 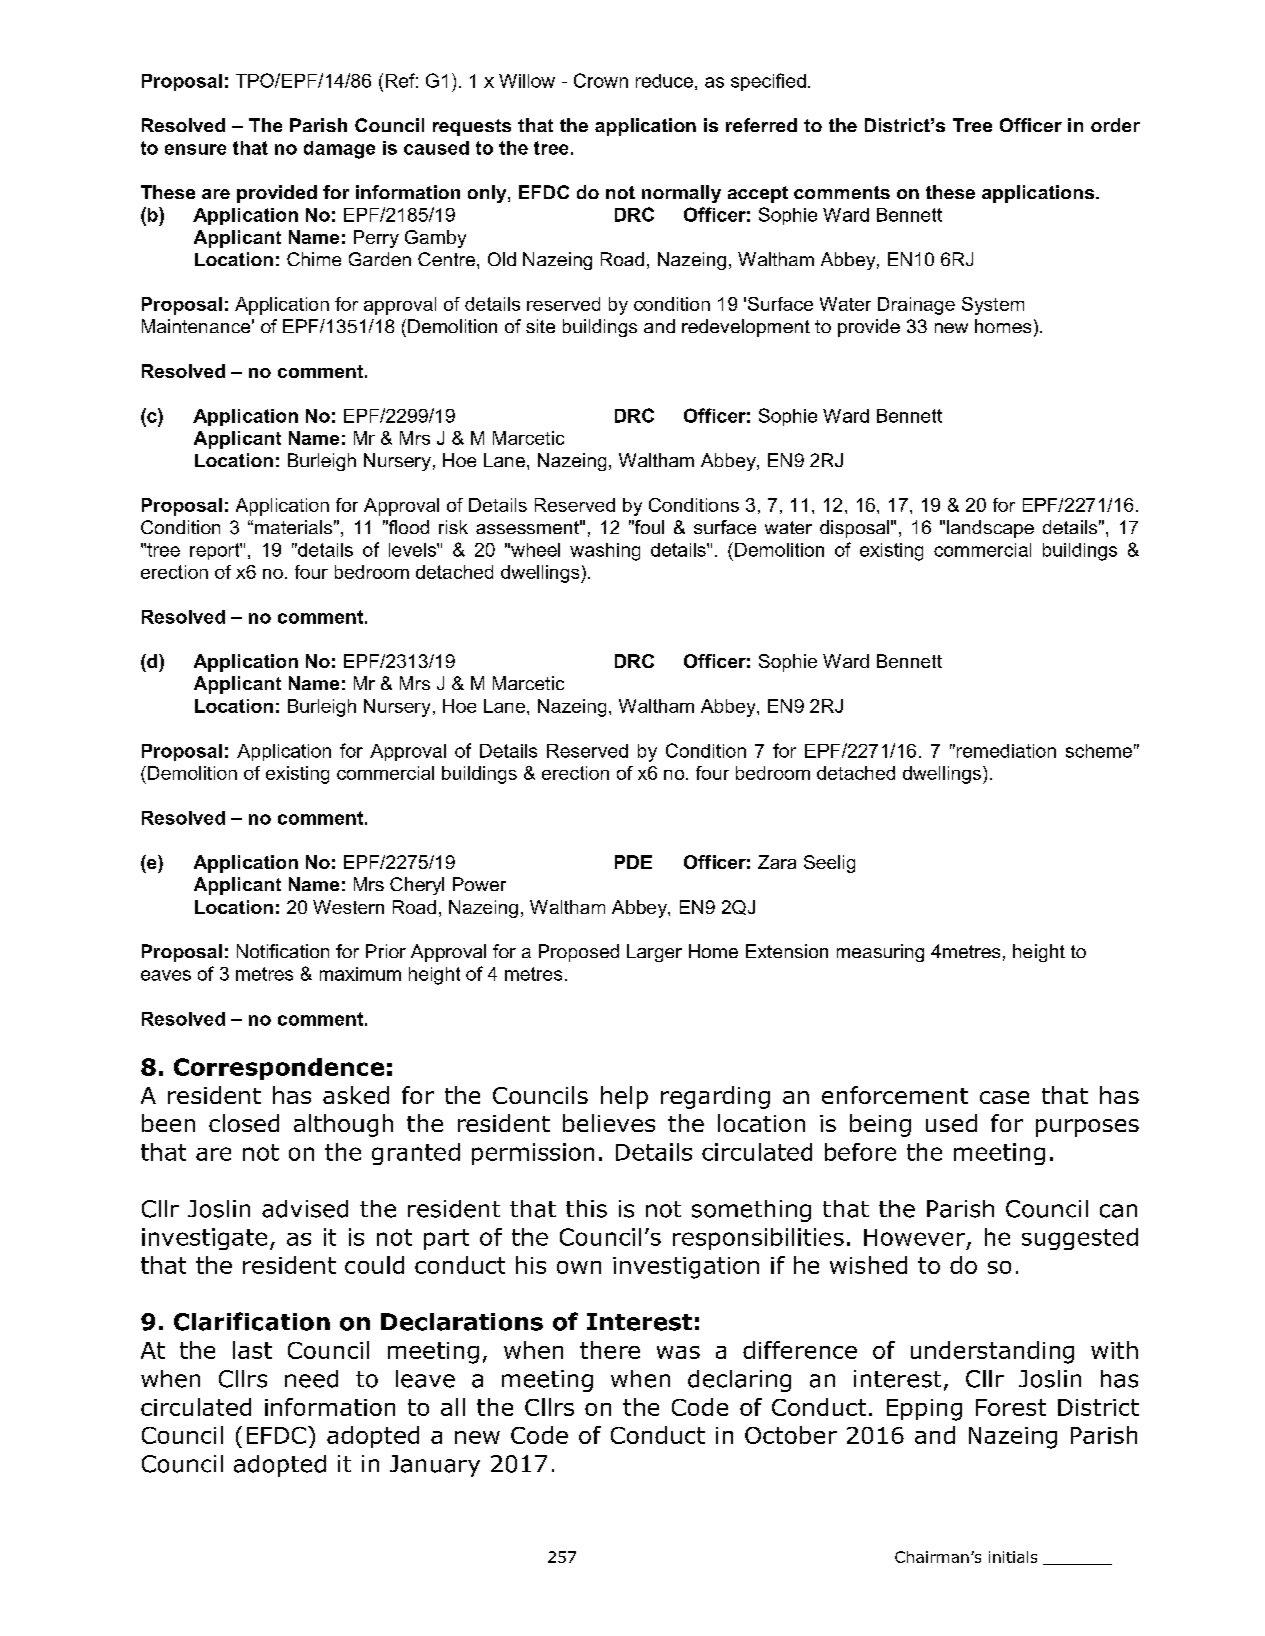 I want to click on risk, so click(x=453, y=527).
